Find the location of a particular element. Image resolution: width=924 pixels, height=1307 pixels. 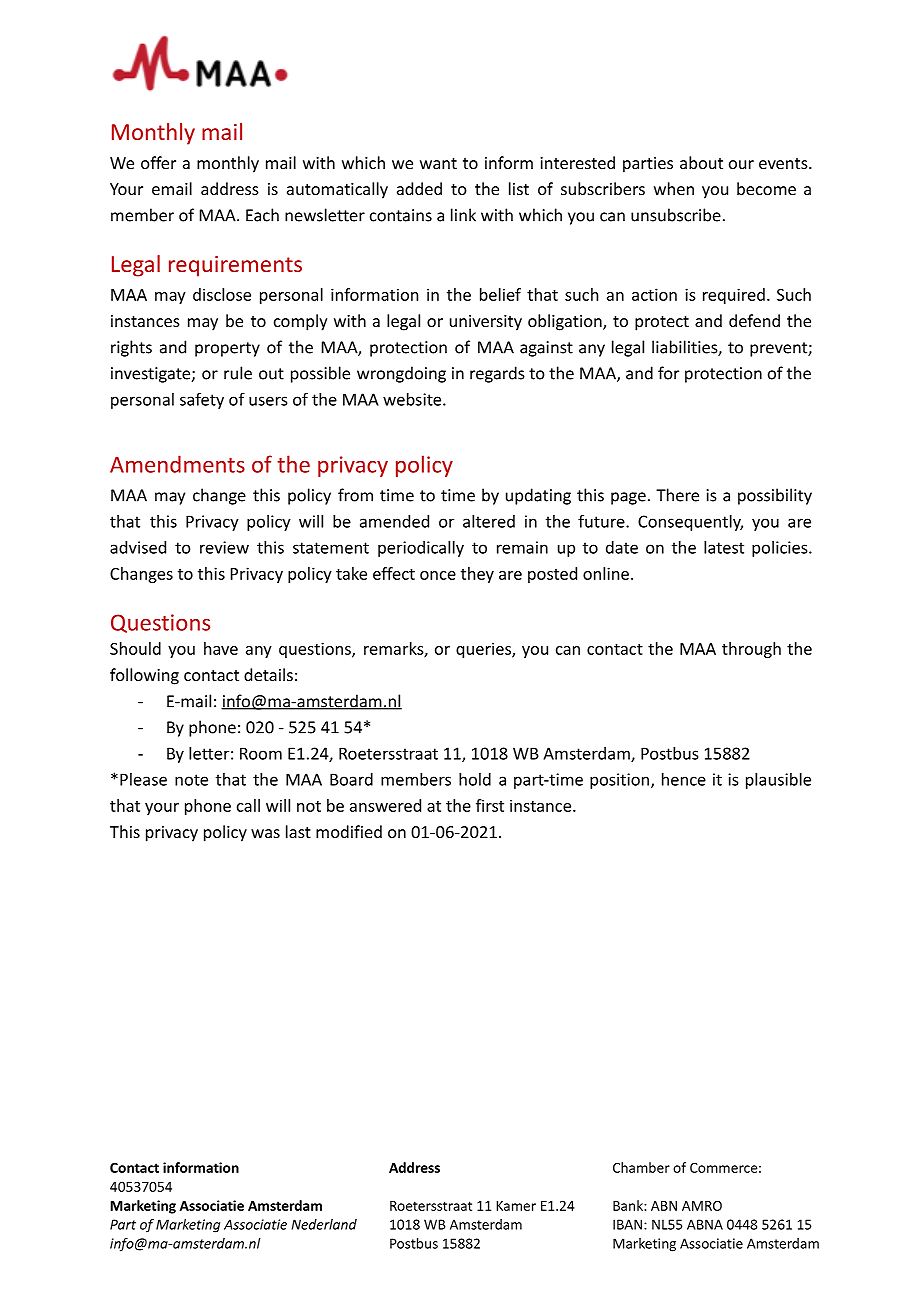

was is located at coordinates (265, 833).
